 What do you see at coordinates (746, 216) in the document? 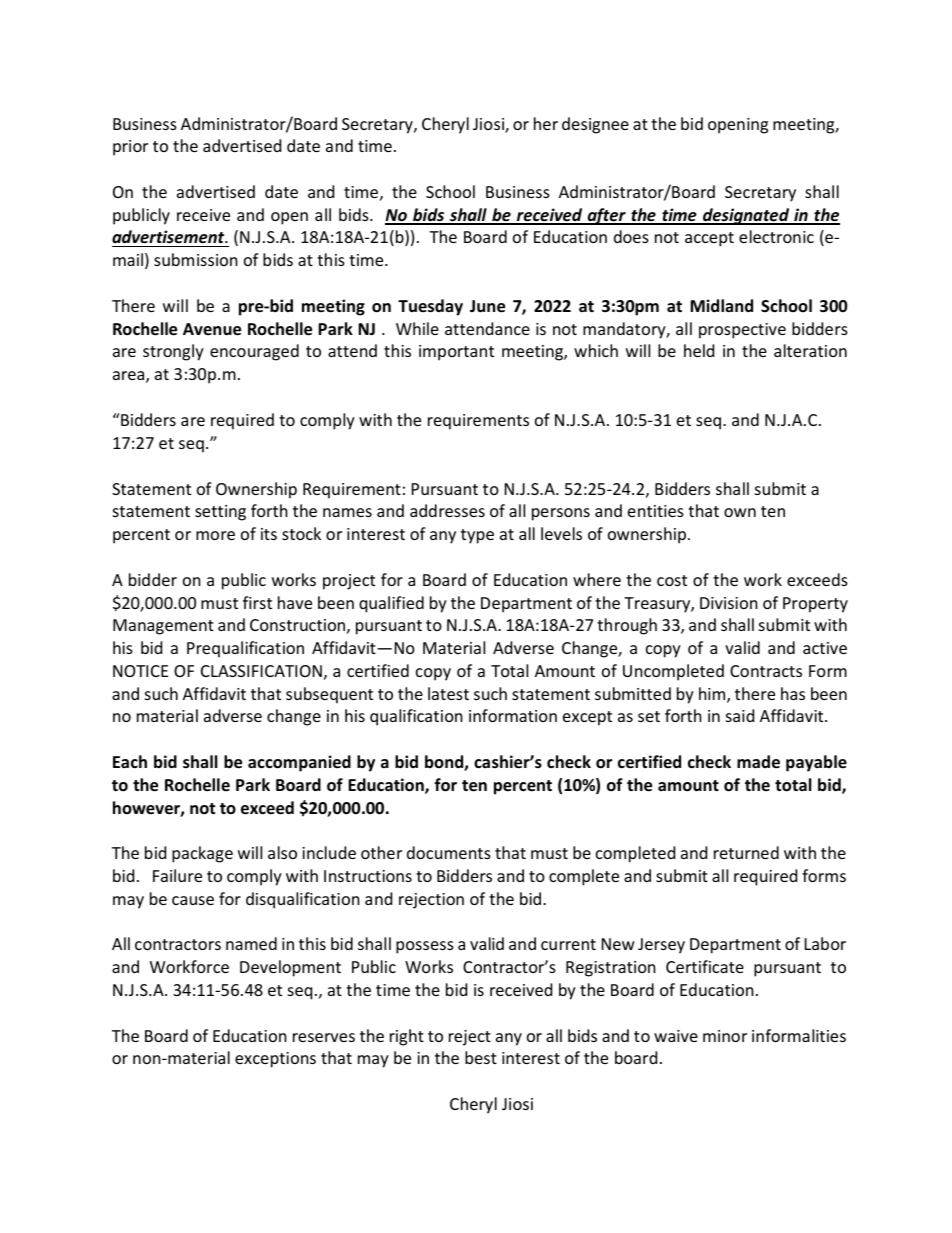
I see `designated` at bounding box center [746, 216].
